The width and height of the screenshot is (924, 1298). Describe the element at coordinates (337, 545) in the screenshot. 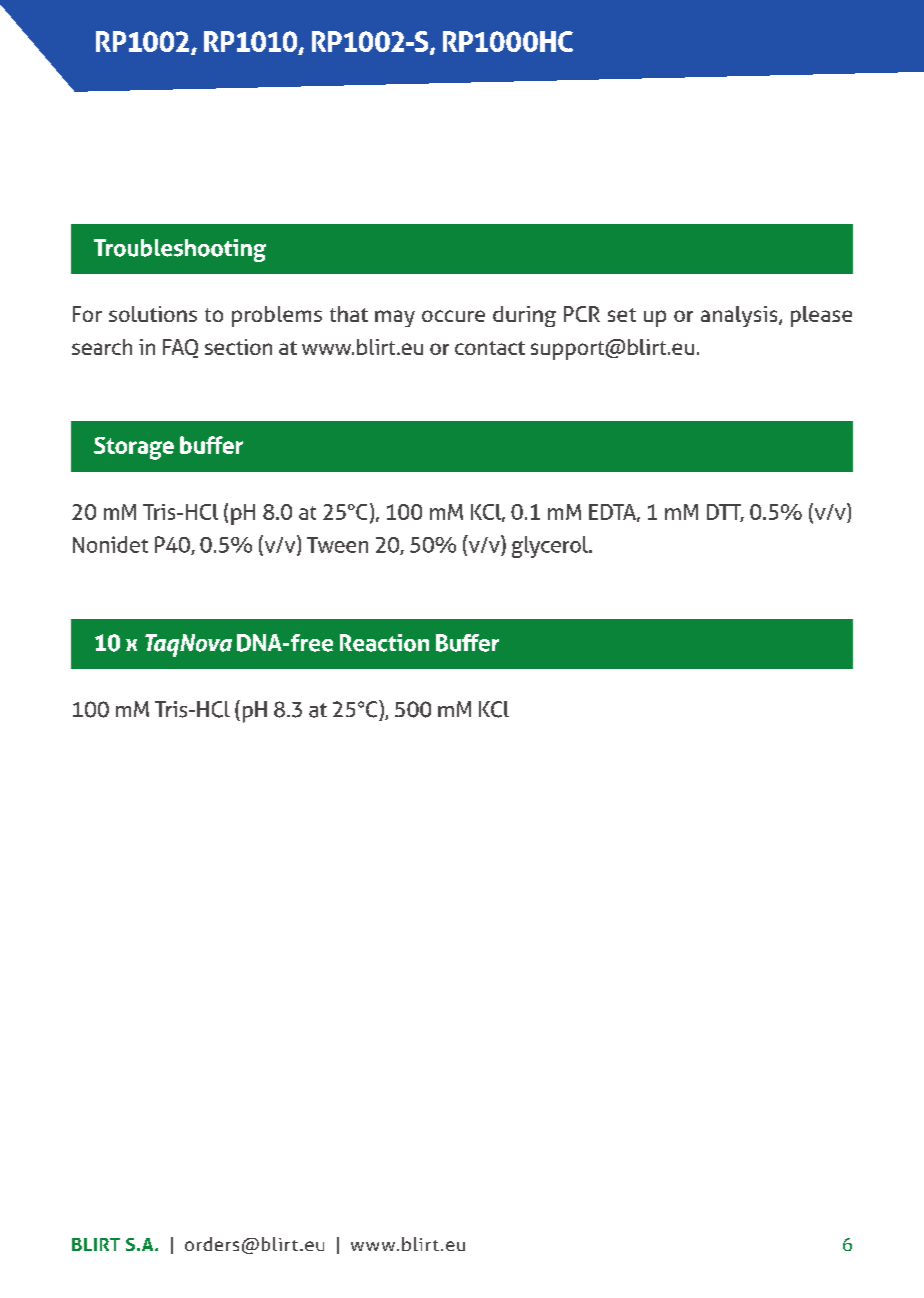

I see `Tween` at that location.
